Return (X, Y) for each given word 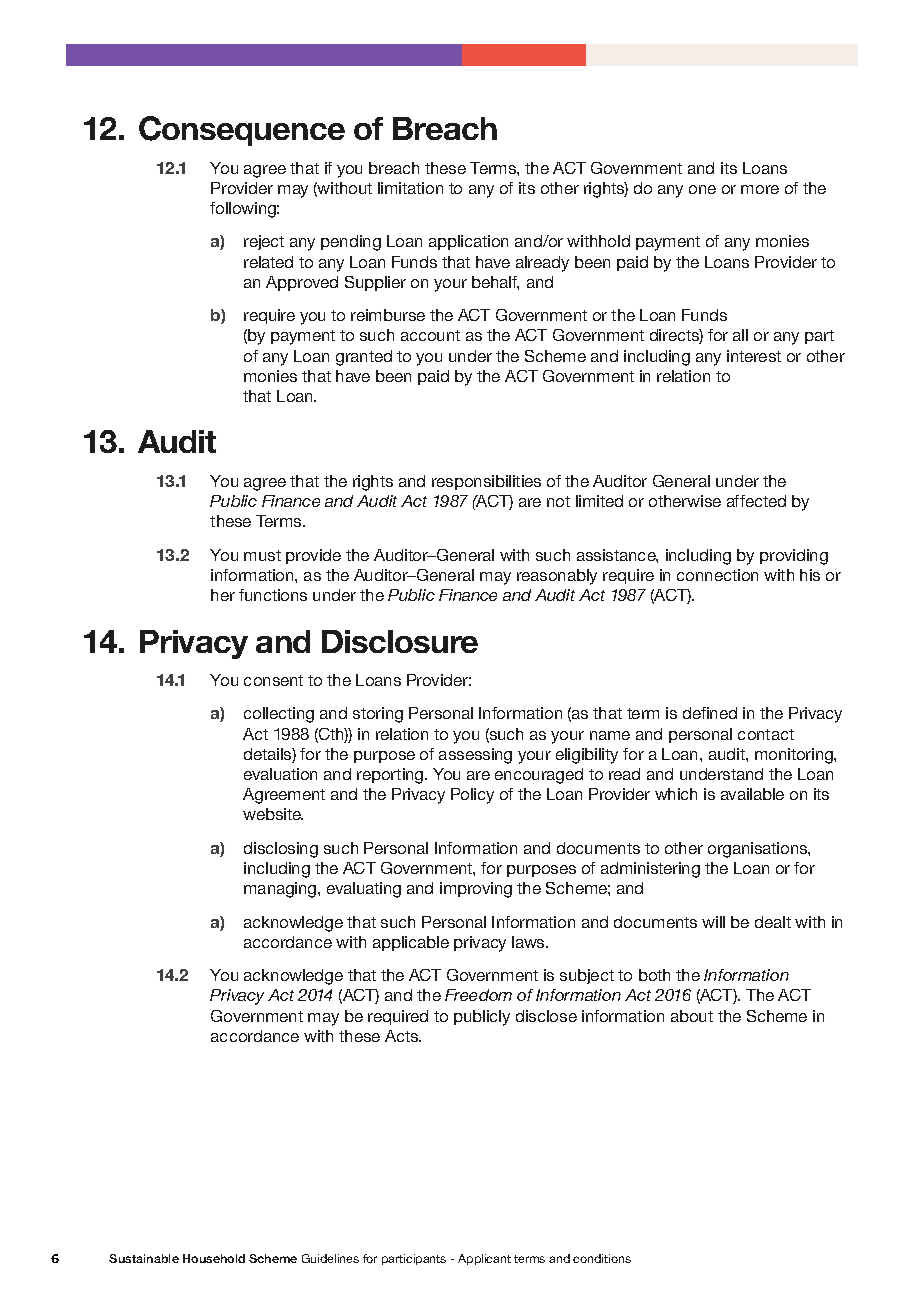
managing (281, 890)
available (752, 794)
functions (273, 595)
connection (717, 575)
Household (214, 1258)
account (430, 335)
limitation (410, 188)
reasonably (557, 577)
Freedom (478, 995)
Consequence (242, 131)
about (692, 1016)
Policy (472, 796)
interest (754, 356)
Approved (302, 283)
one (702, 189)
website (273, 814)
